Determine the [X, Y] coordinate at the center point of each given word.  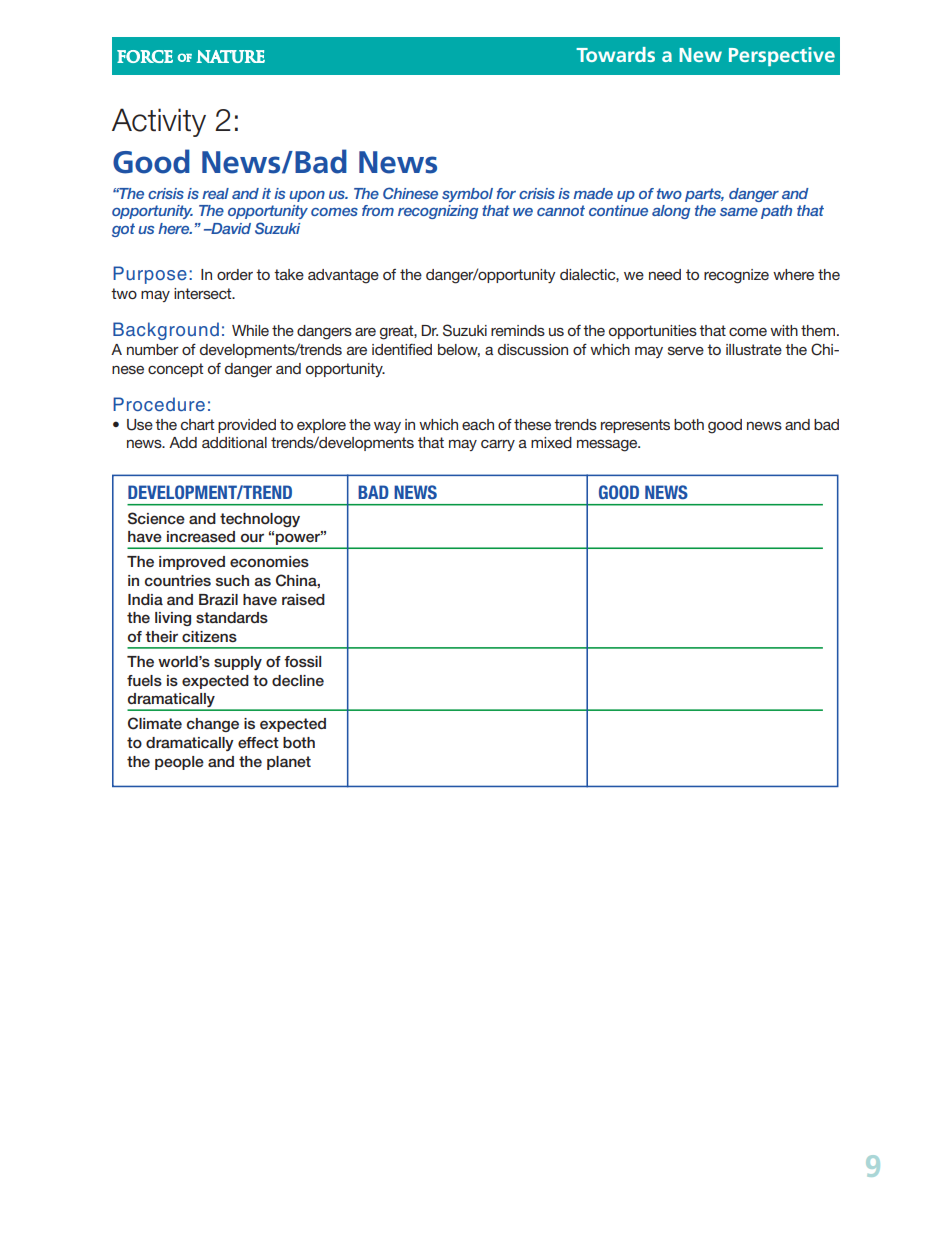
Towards [615, 54]
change [213, 725]
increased [201, 536]
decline [298, 680]
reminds [518, 330]
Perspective [782, 56]
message [608, 445]
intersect [204, 293]
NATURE [230, 56]
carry [498, 445]
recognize [736, 276]
